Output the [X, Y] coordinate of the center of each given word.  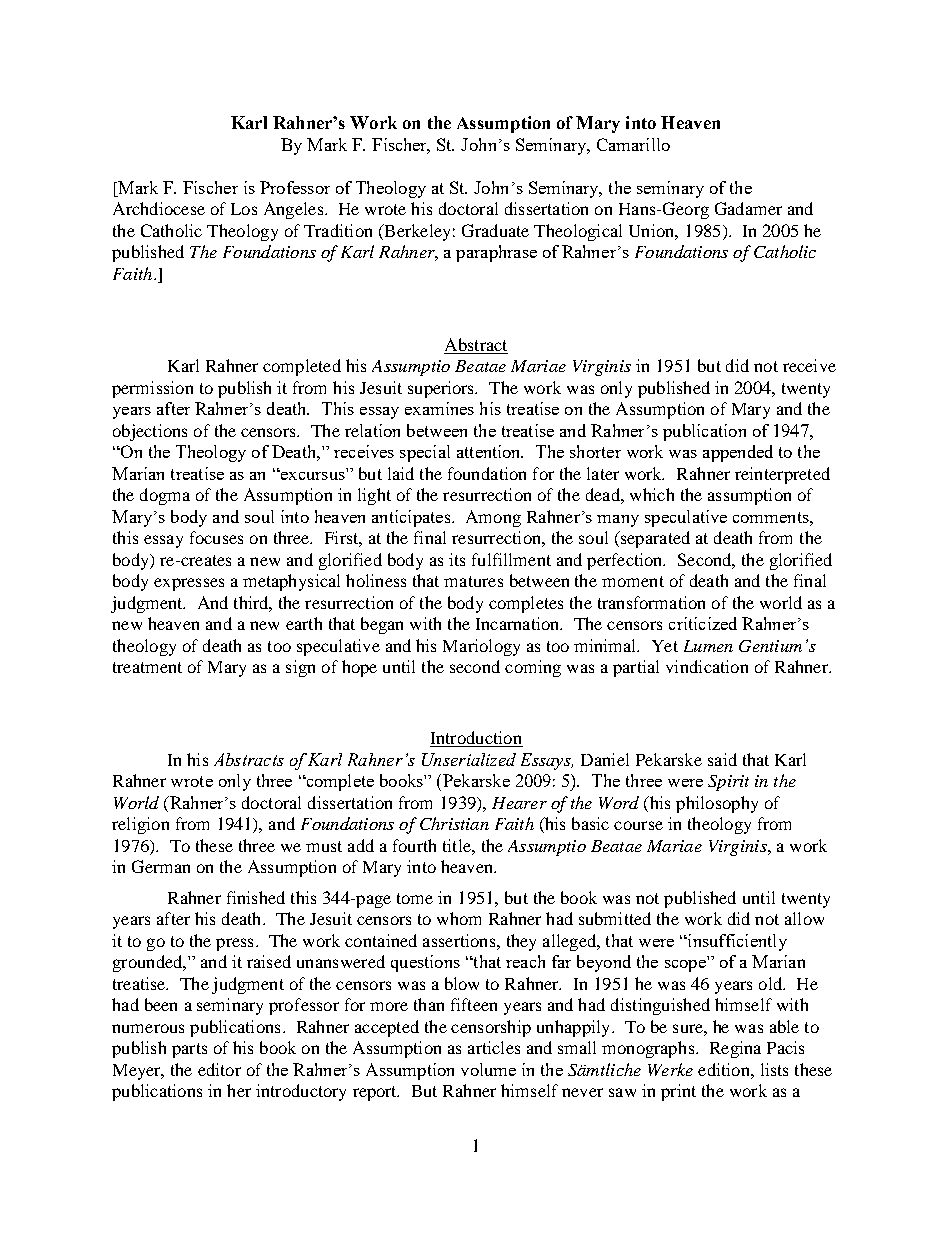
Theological [578, 232]
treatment [147, 667]
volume [488, 1069]
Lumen [708, 646]
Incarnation [519, 623]
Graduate [495, 230]
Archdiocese [159, 208]
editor [219, 1069]
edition [725, 1069]
